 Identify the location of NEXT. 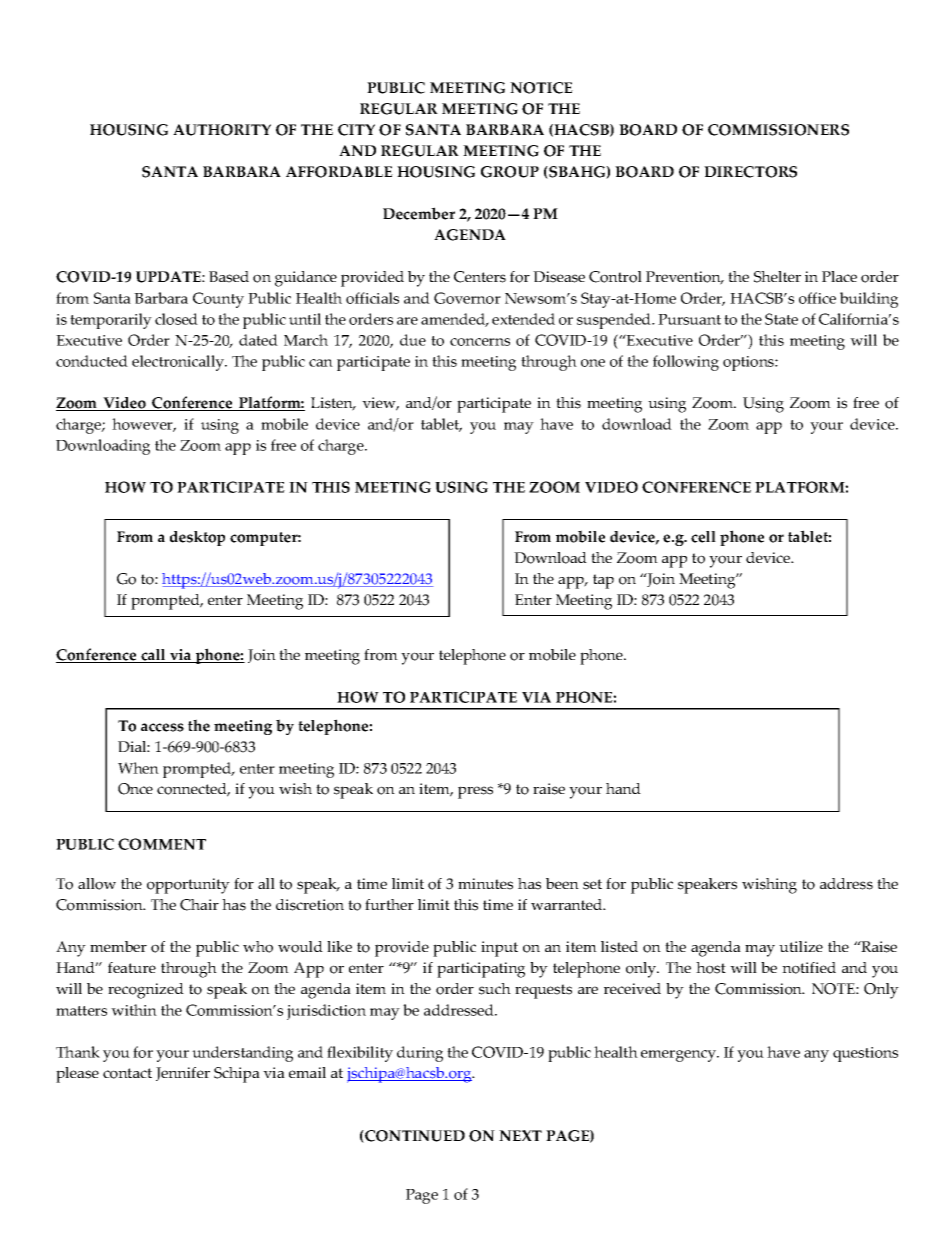
(520, 1135).
